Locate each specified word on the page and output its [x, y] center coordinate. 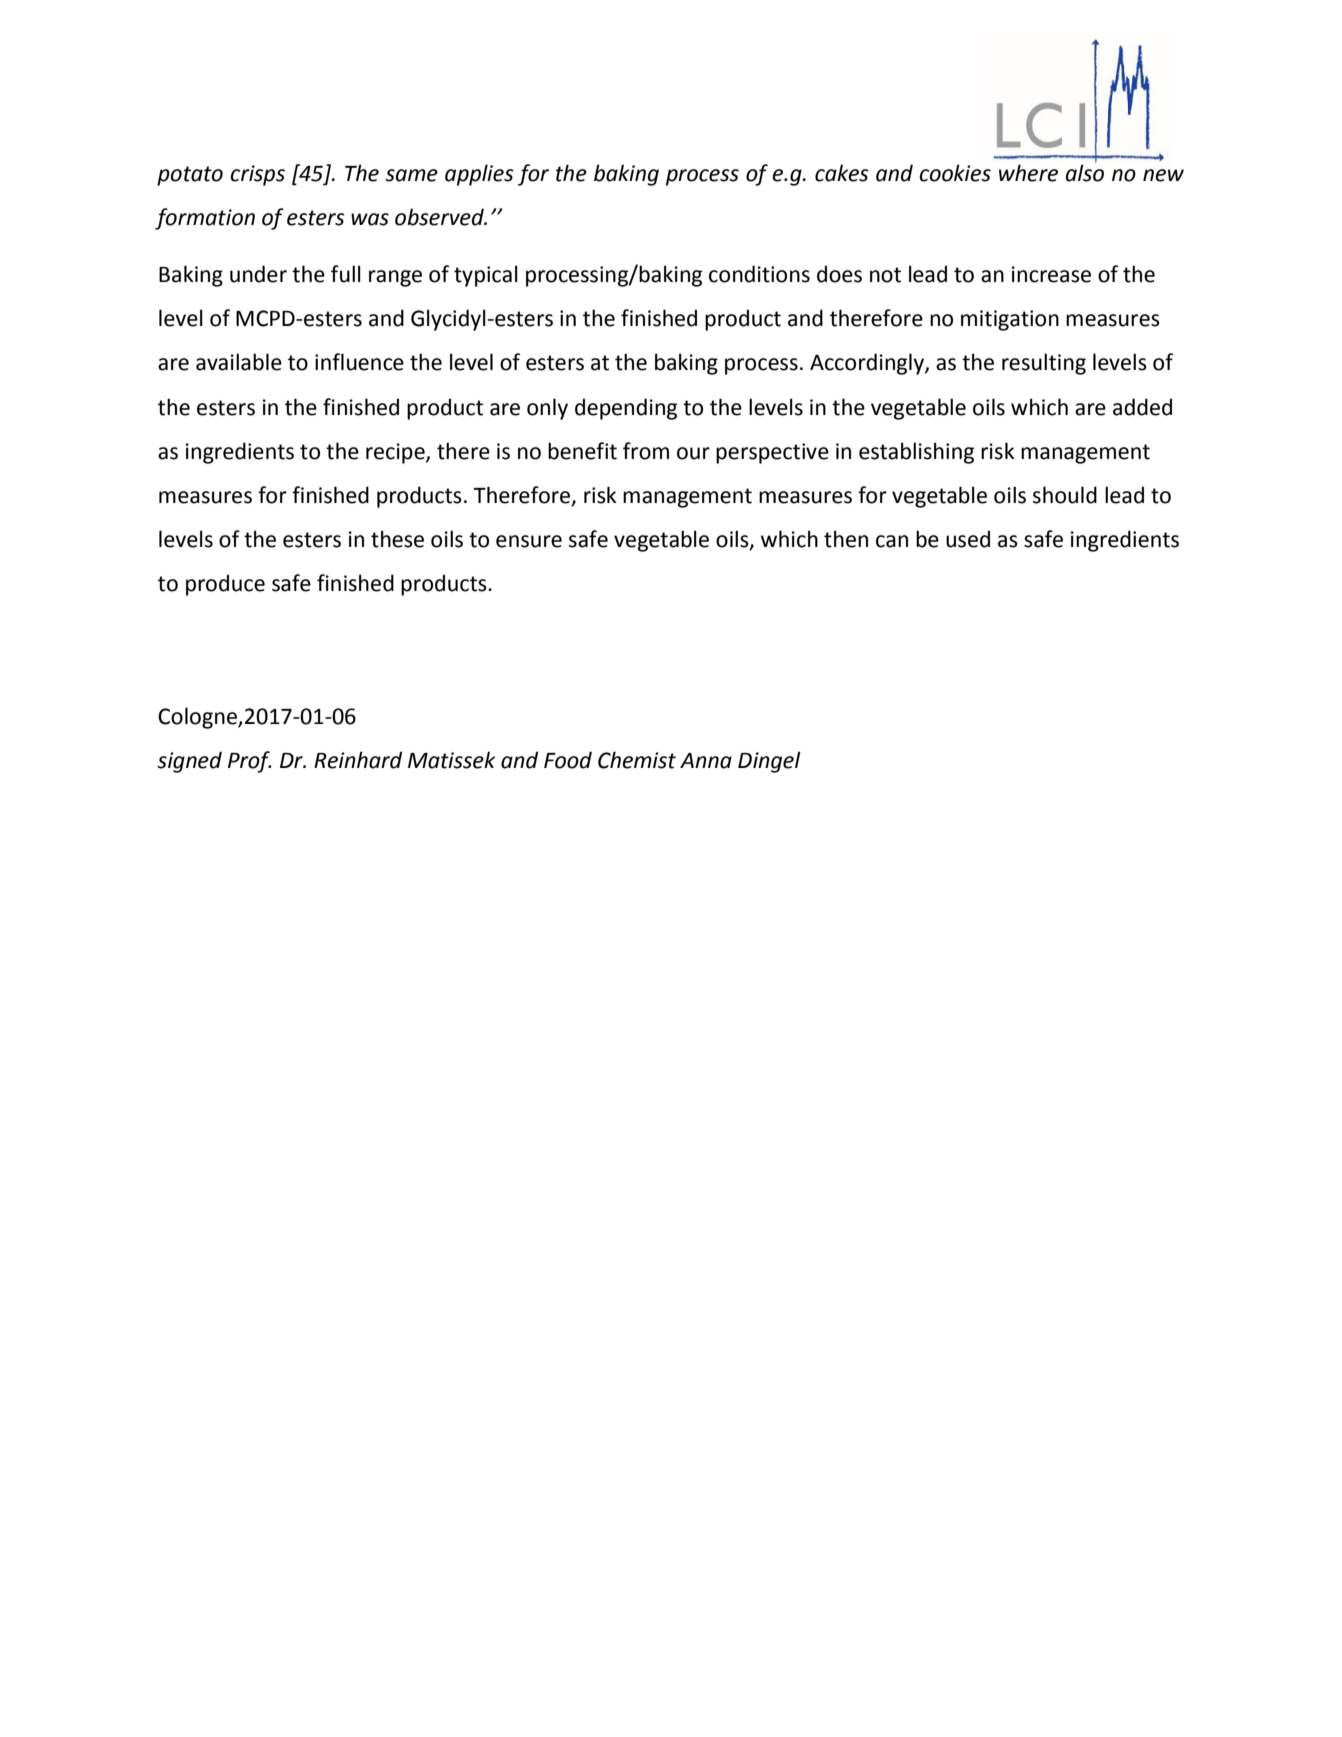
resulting [1044, 364]
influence [359, 362]
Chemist [637, 760]
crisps [257, 175]
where [1028, 173]
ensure [529, 541]
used [968, 539]
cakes [842, 173]
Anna [706, 761]
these [397, 539]
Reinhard [358, 760]
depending [626, 409]
